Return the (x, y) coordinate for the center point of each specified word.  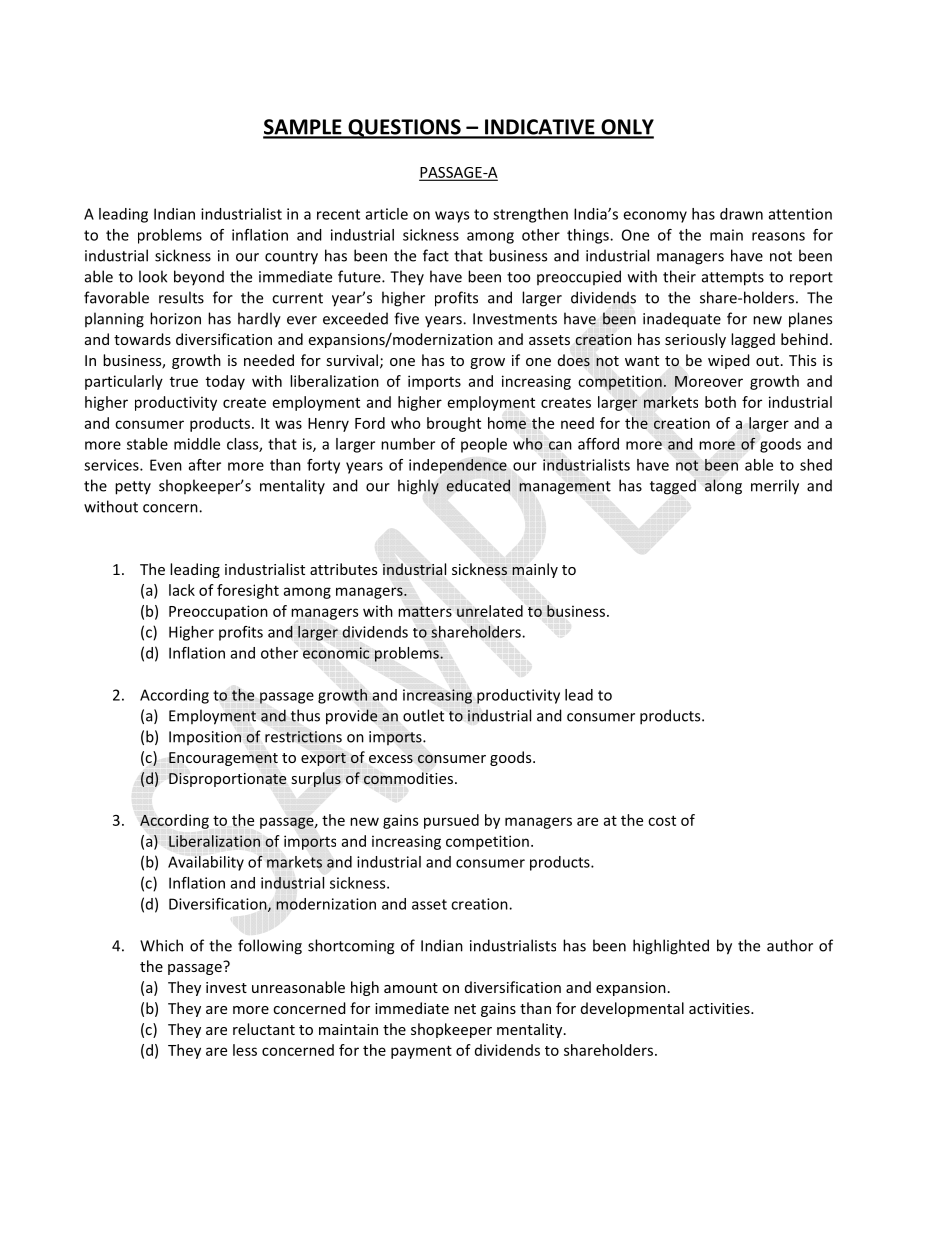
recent (338, 214)
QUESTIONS (404, 129)
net (465, 1009)
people (484, 445)
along (723, 487)
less (245, 1050)
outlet (423, 715)
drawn (741, 214)
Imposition (205, 738)
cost (662, 820)
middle (197, 444)
